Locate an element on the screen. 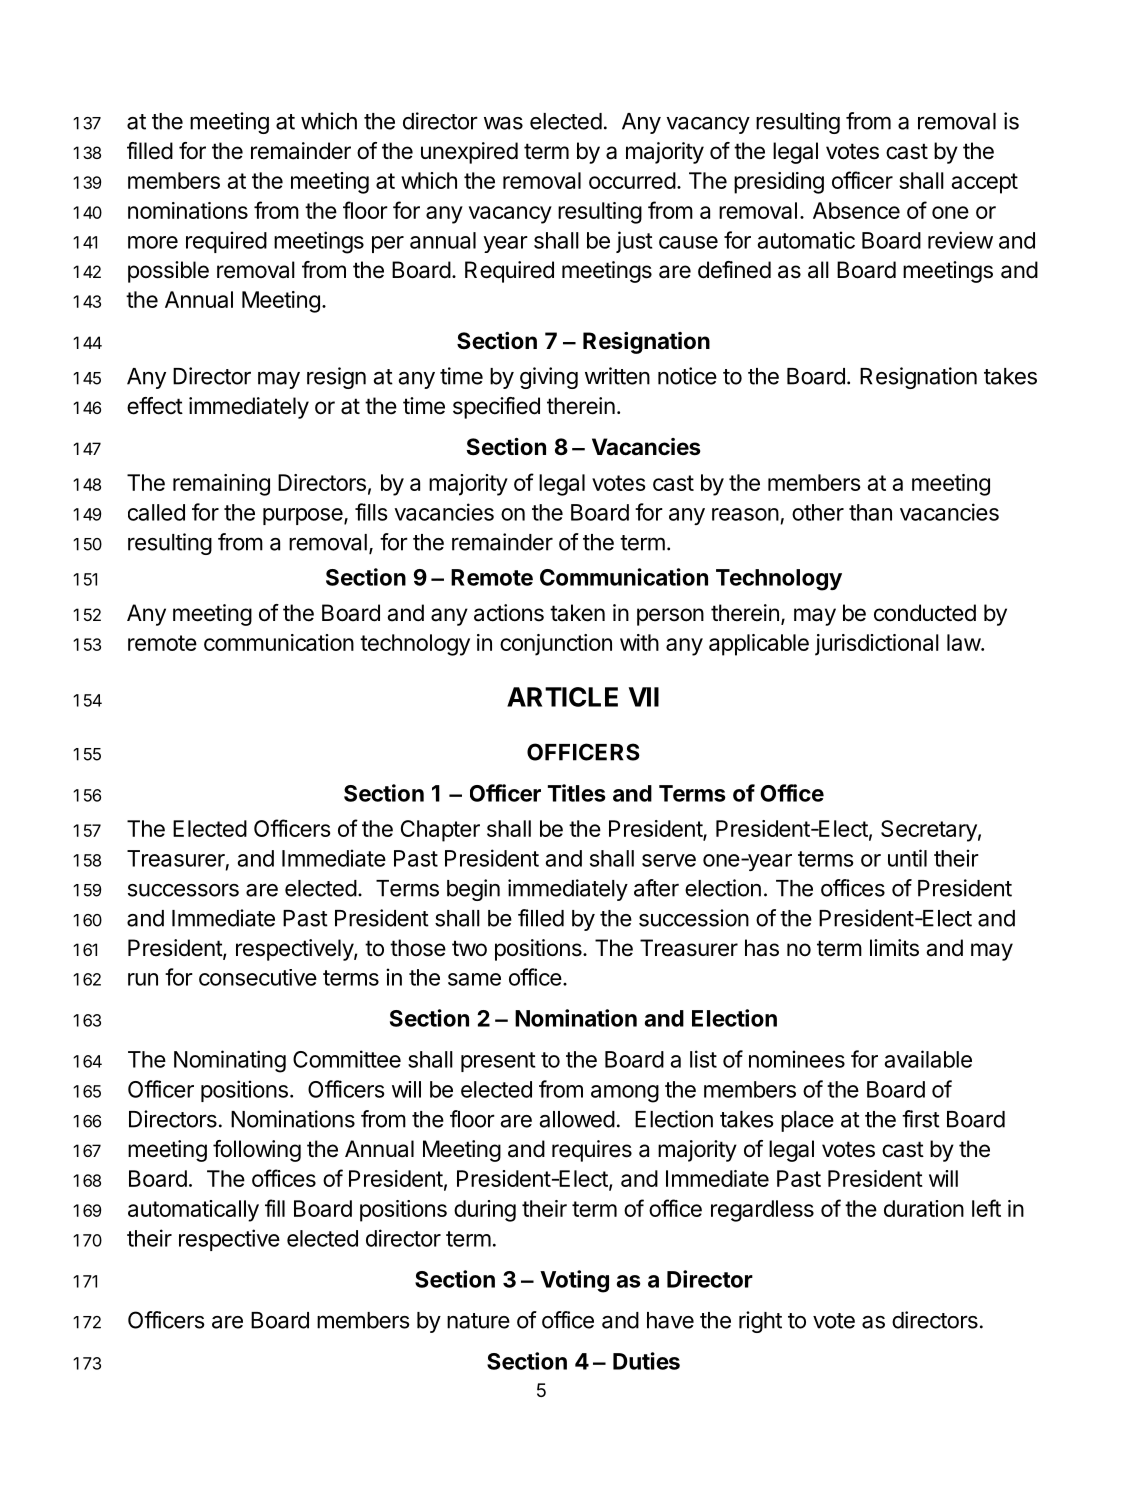 Image resolution: width=1148 pixels, height=1486 pixels. nature is located at coordinates (478, 1321).
